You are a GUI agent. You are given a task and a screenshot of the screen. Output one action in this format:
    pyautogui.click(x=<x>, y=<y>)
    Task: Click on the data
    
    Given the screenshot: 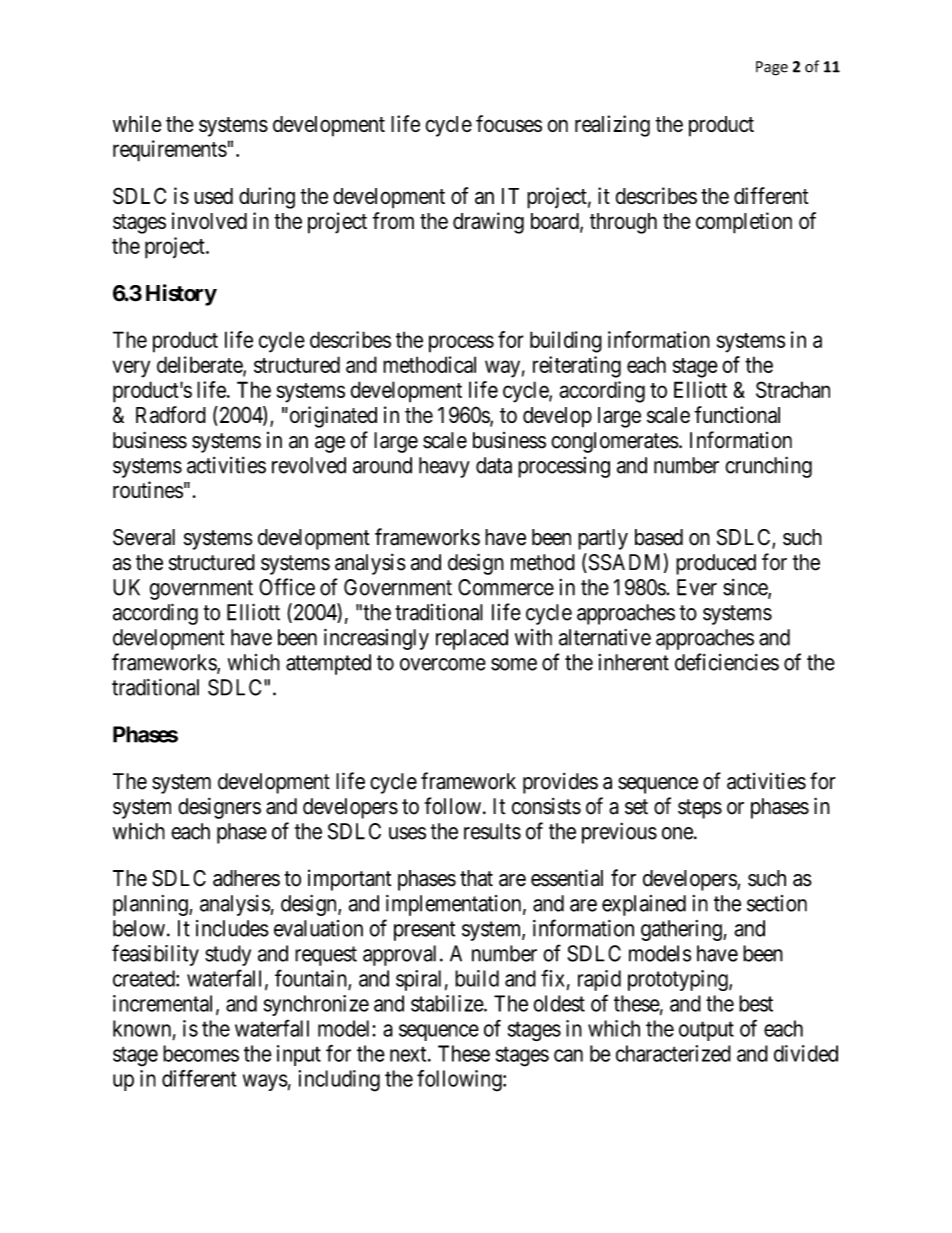 What is the action you would take?
    pyautogui.click(x=494, y=465)
